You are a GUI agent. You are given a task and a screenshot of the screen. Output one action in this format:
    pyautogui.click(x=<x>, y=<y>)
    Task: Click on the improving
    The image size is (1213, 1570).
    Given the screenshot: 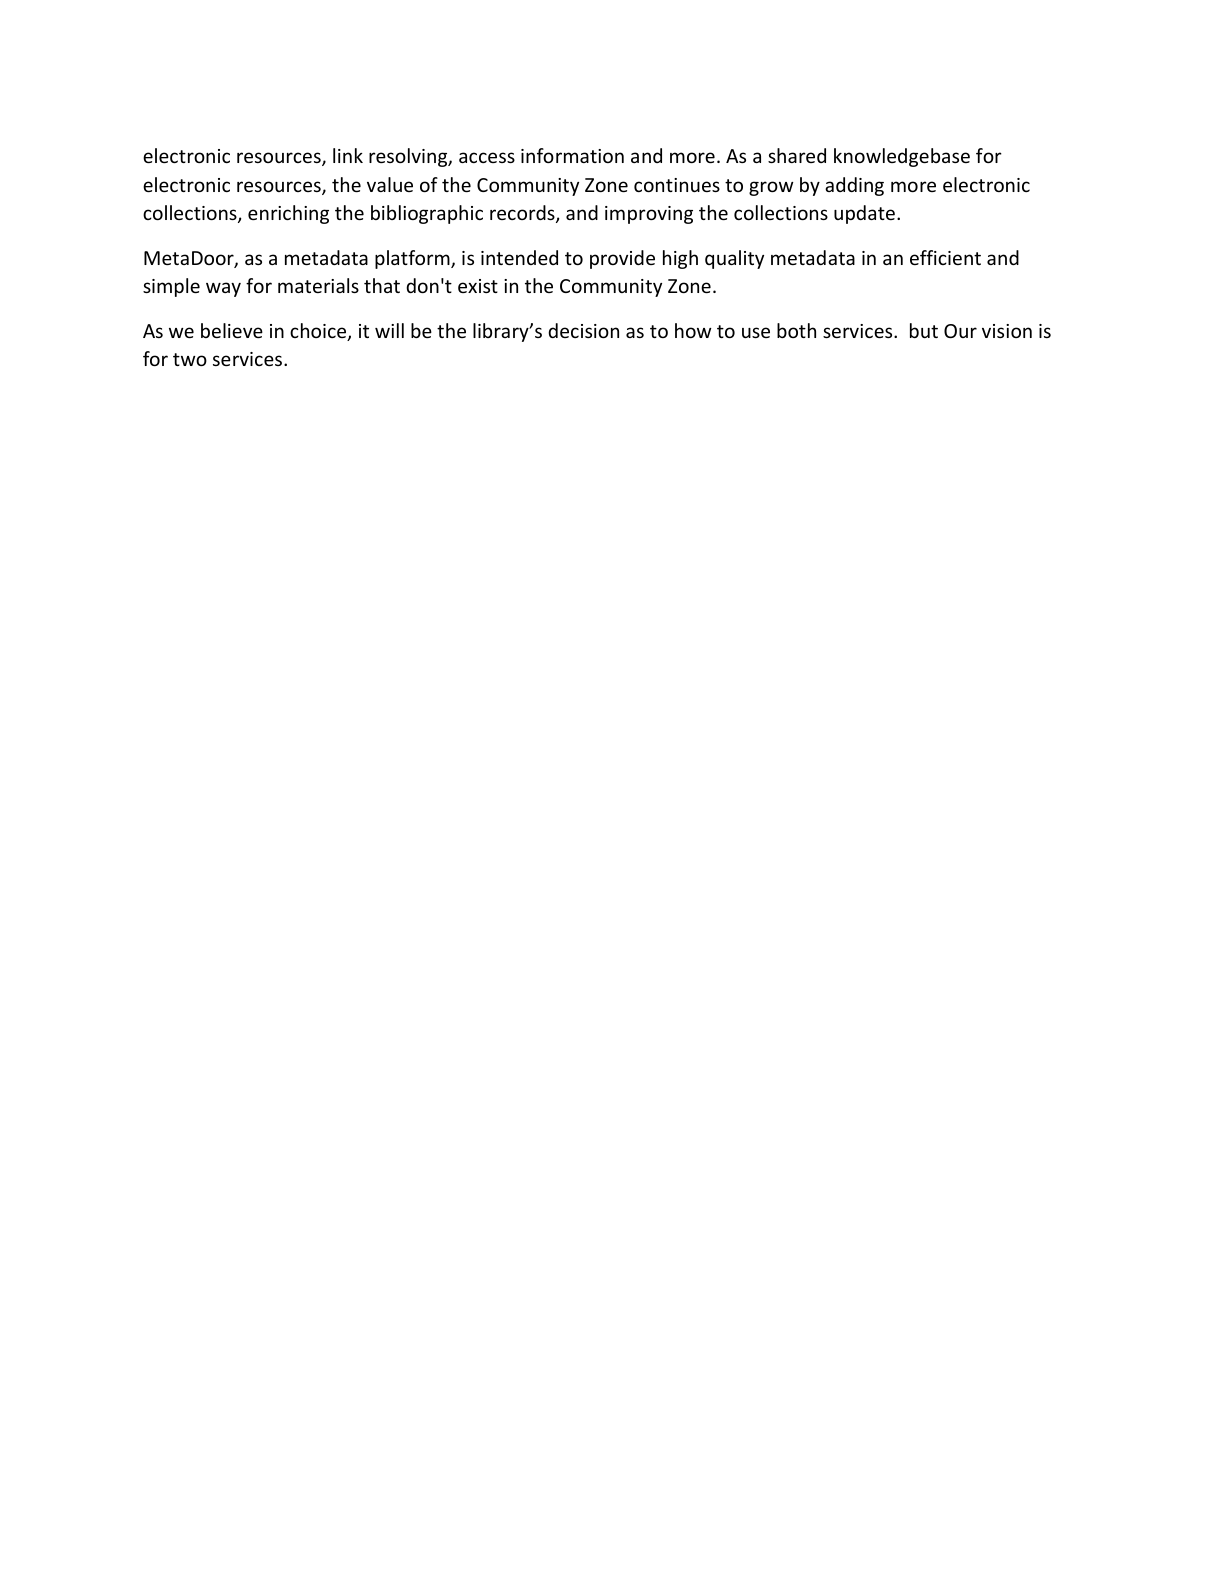 What is the action you would take?
    pyautogui.click(x=649, y=215)
